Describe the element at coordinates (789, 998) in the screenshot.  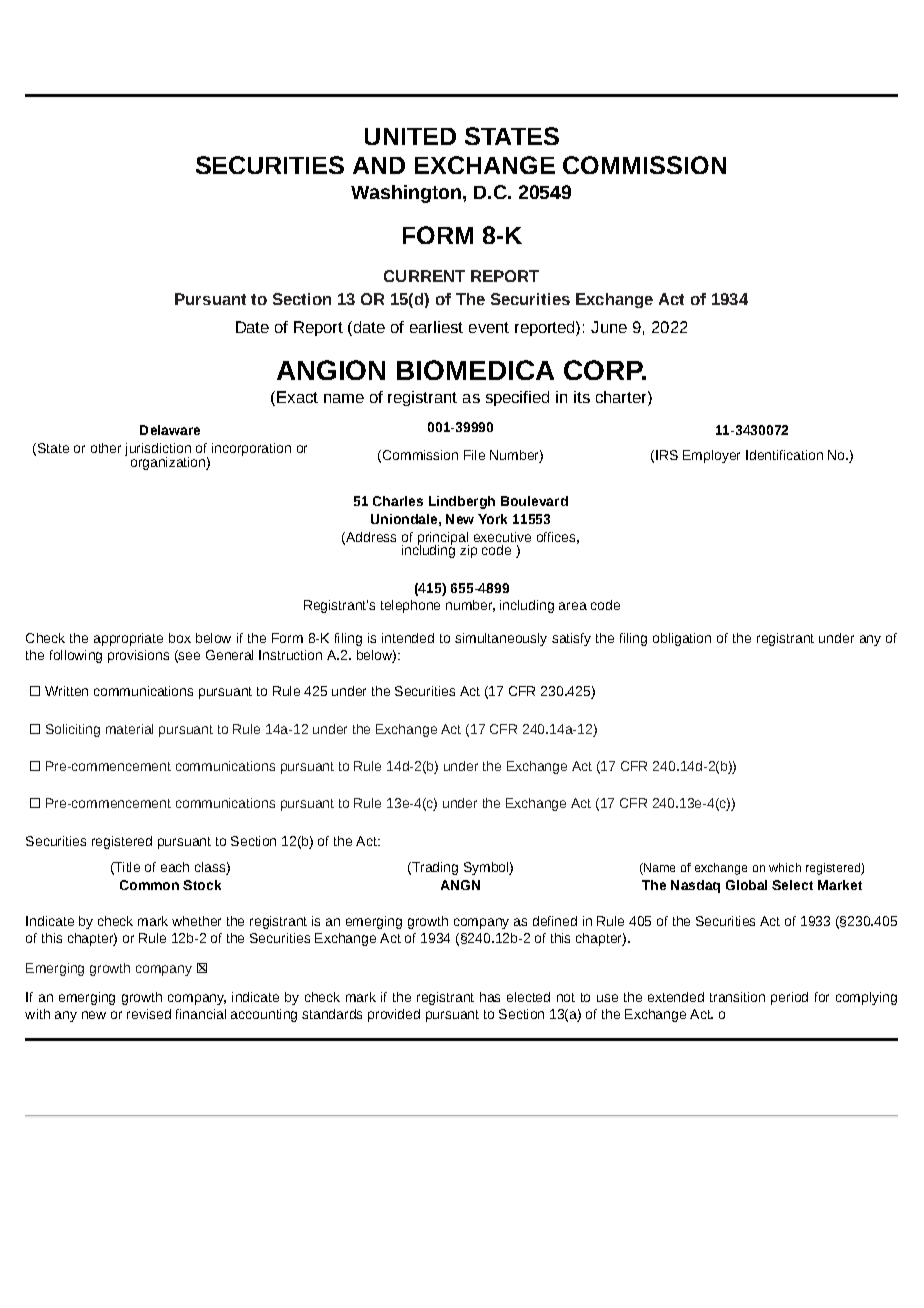
I see `period` at that location.
